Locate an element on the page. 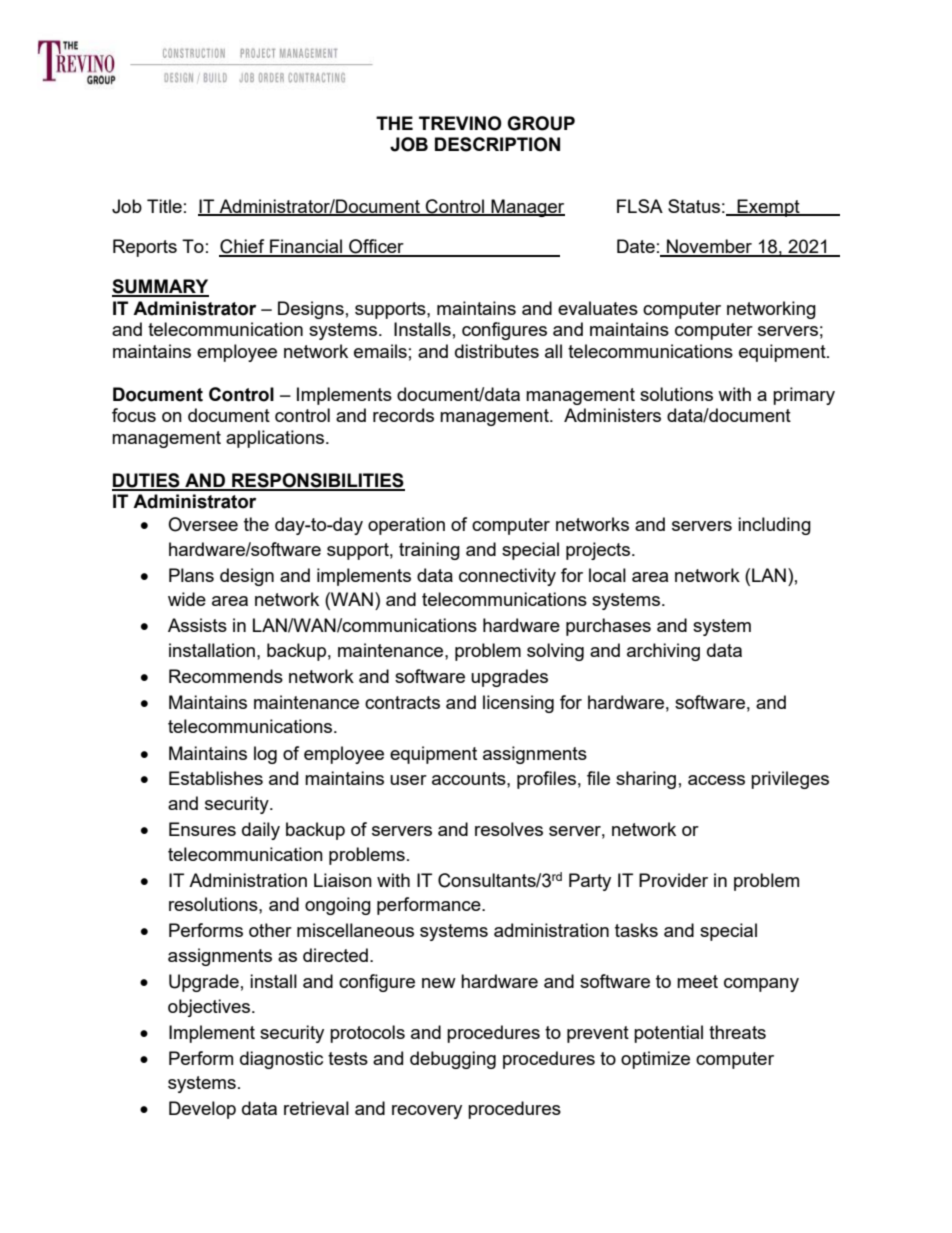 This page has width=952, height=1233. Assists is located at coordinates (197, 625).
